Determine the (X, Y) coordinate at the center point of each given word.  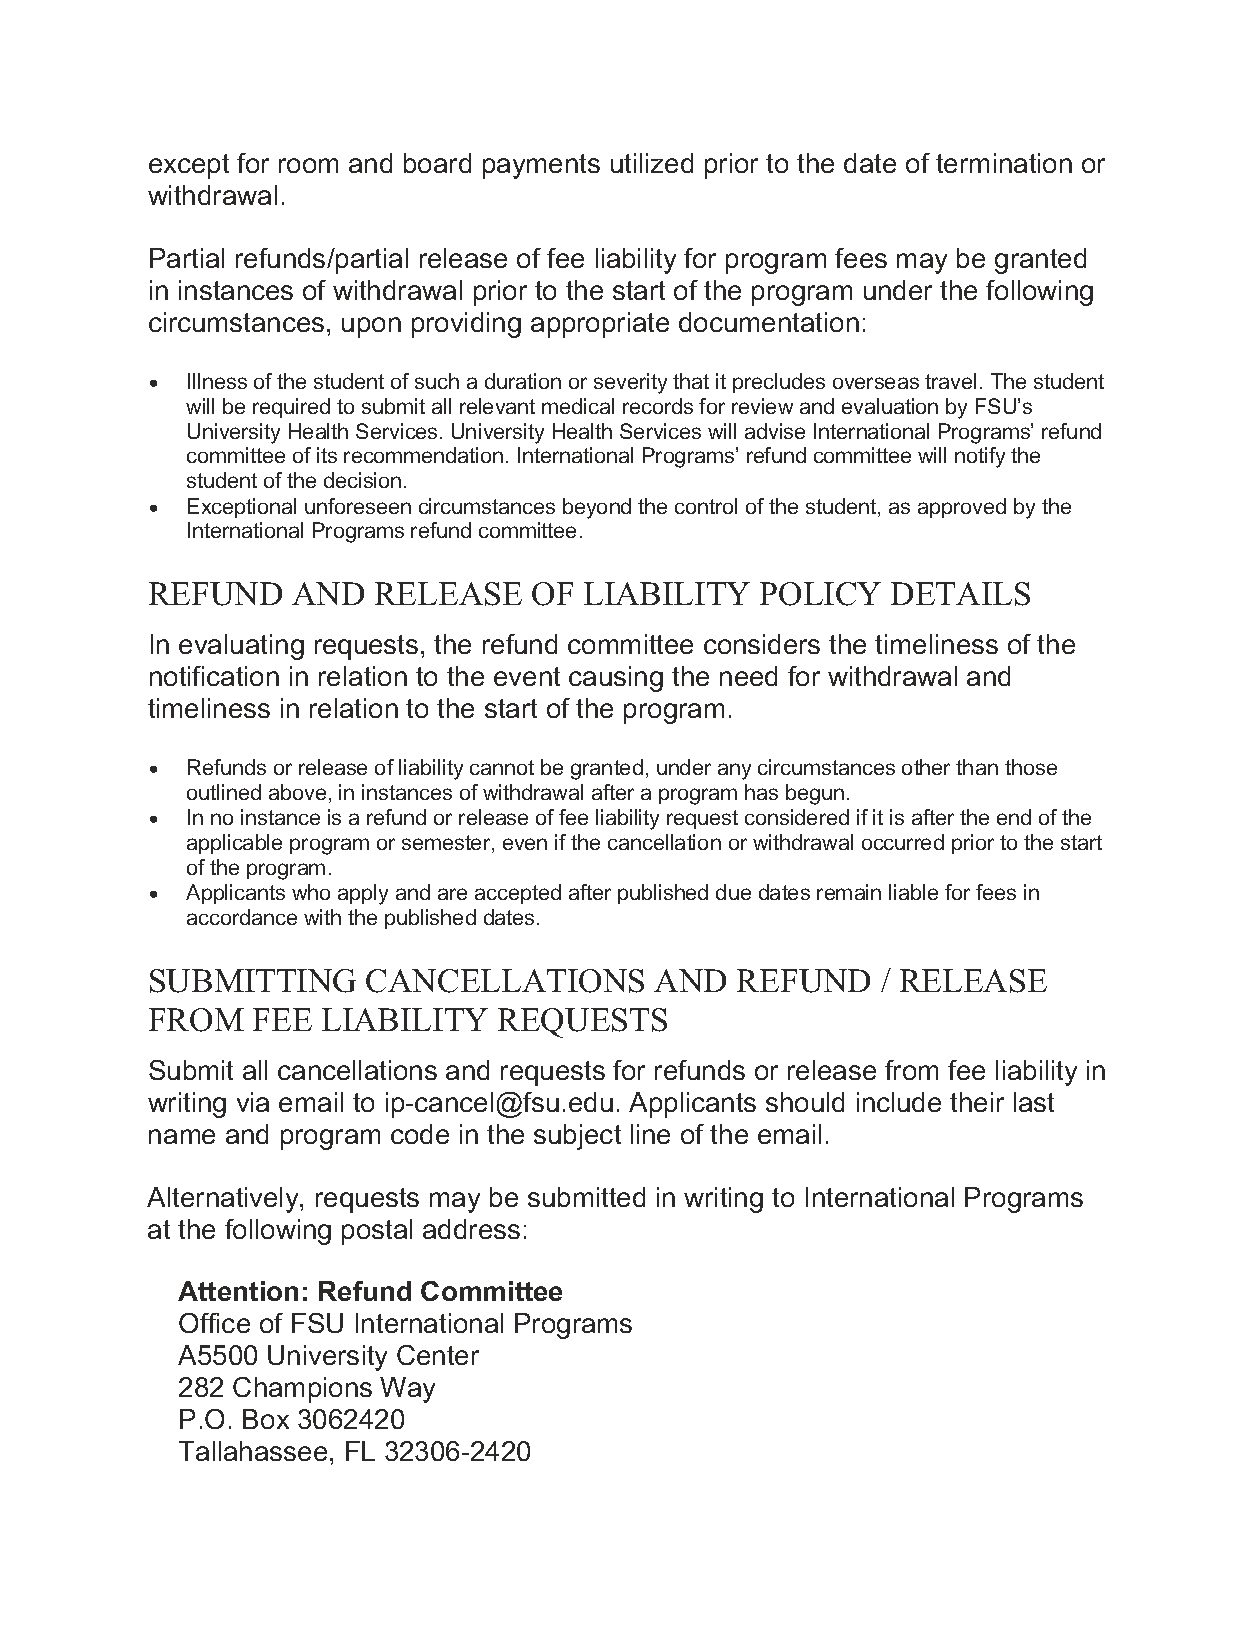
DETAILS (960, 594)
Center (438, 1355)
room (308, 165)
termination (1004, 163)
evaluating (241, 647)
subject (577, 1137)
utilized (652, 163)
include (899, 1102)
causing (616, 679)
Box (266, 1419)
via (253, 1102)
